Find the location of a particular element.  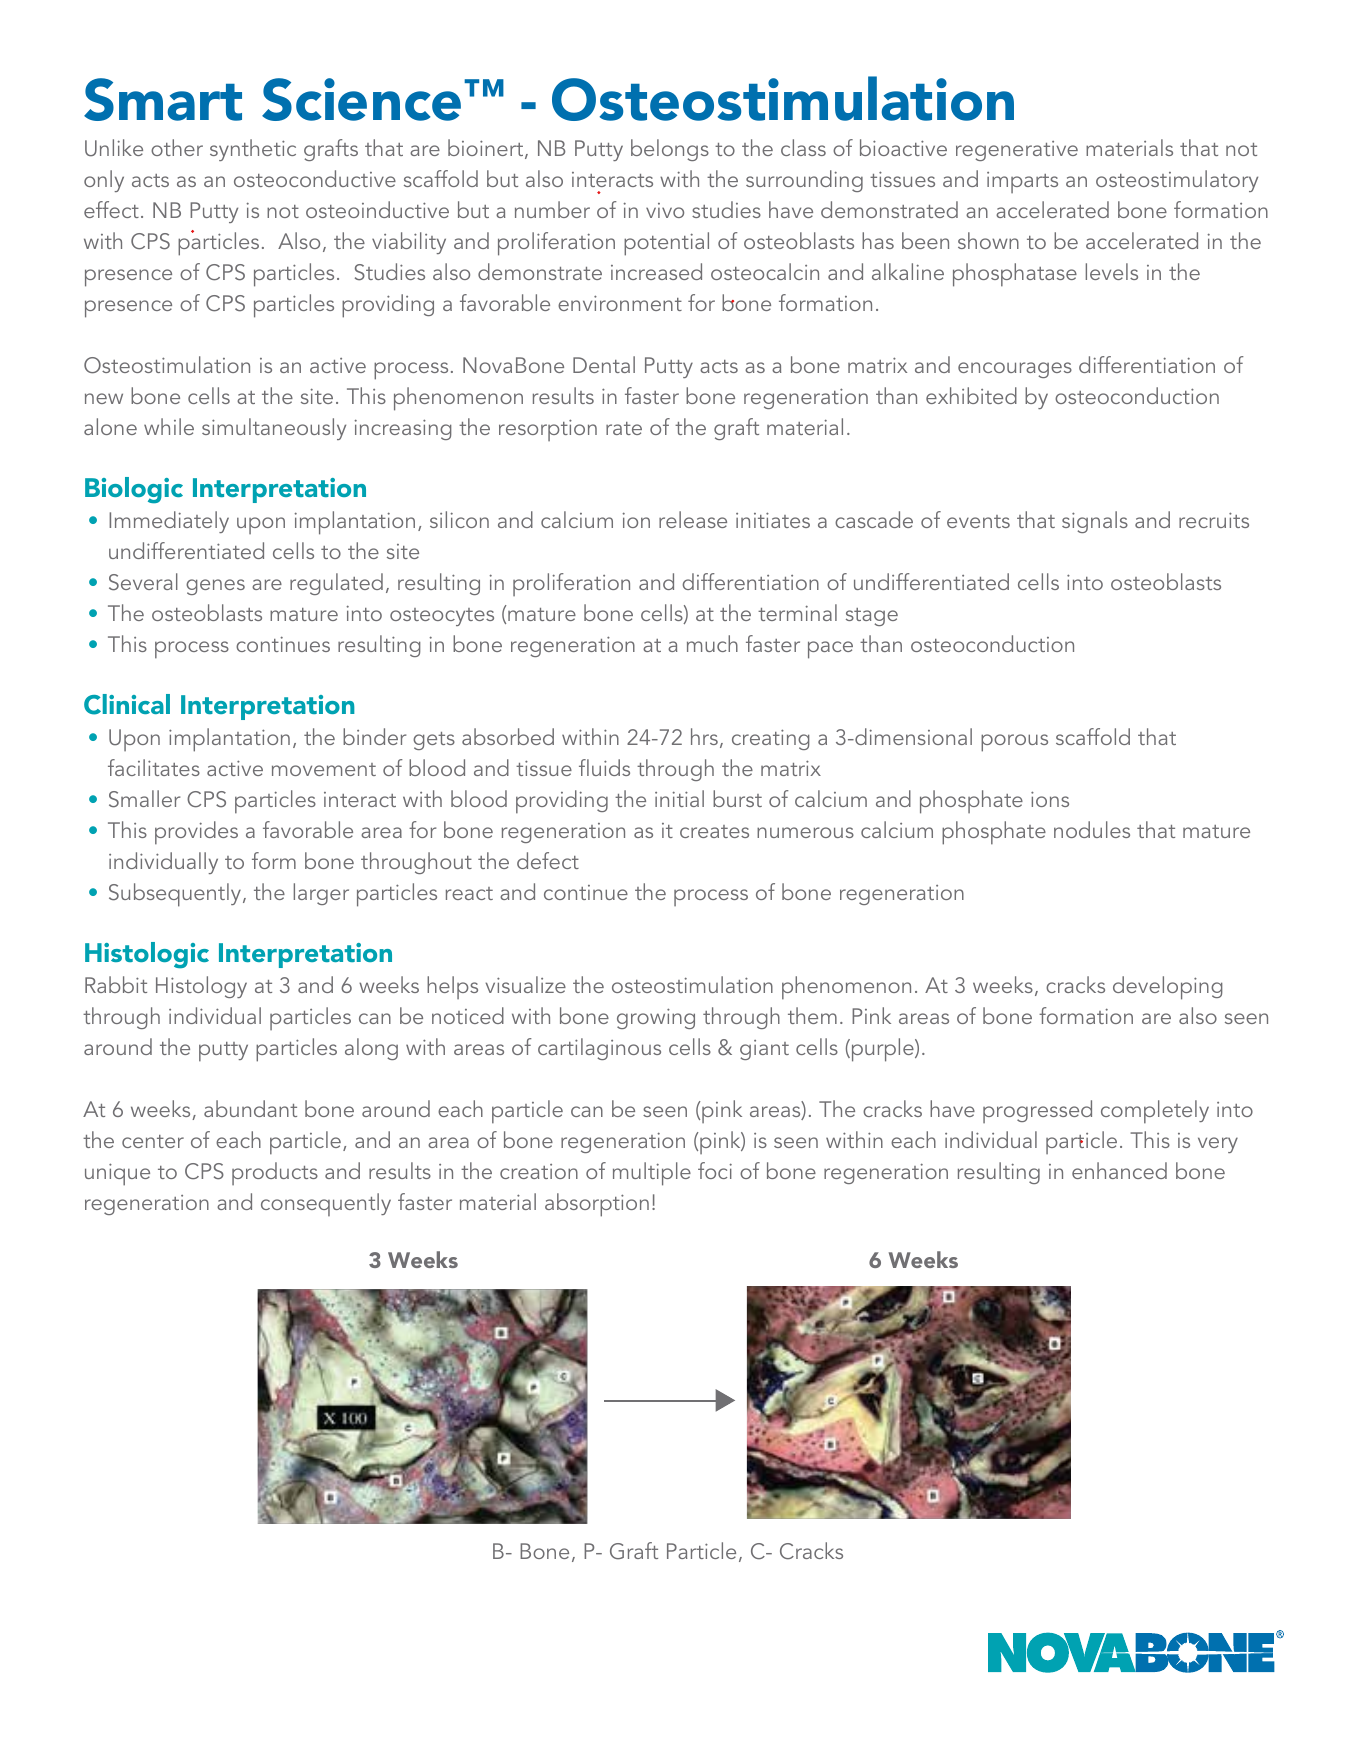

multiple is located at coordinates (652, 1174).
